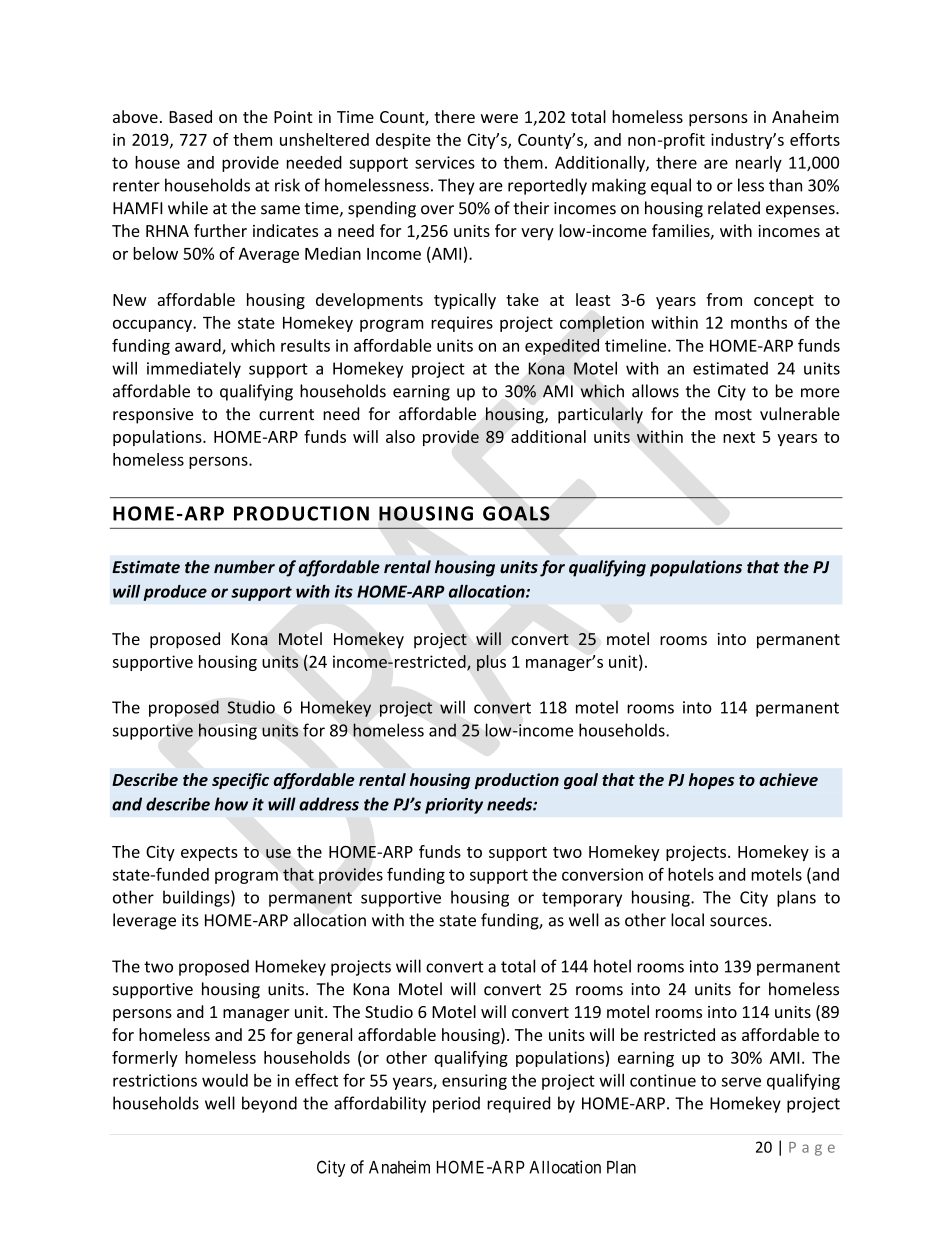  What do you see at coordinates (759, 164) in the screenshot?
I see `nearly` at bounding box center [759, 164].
